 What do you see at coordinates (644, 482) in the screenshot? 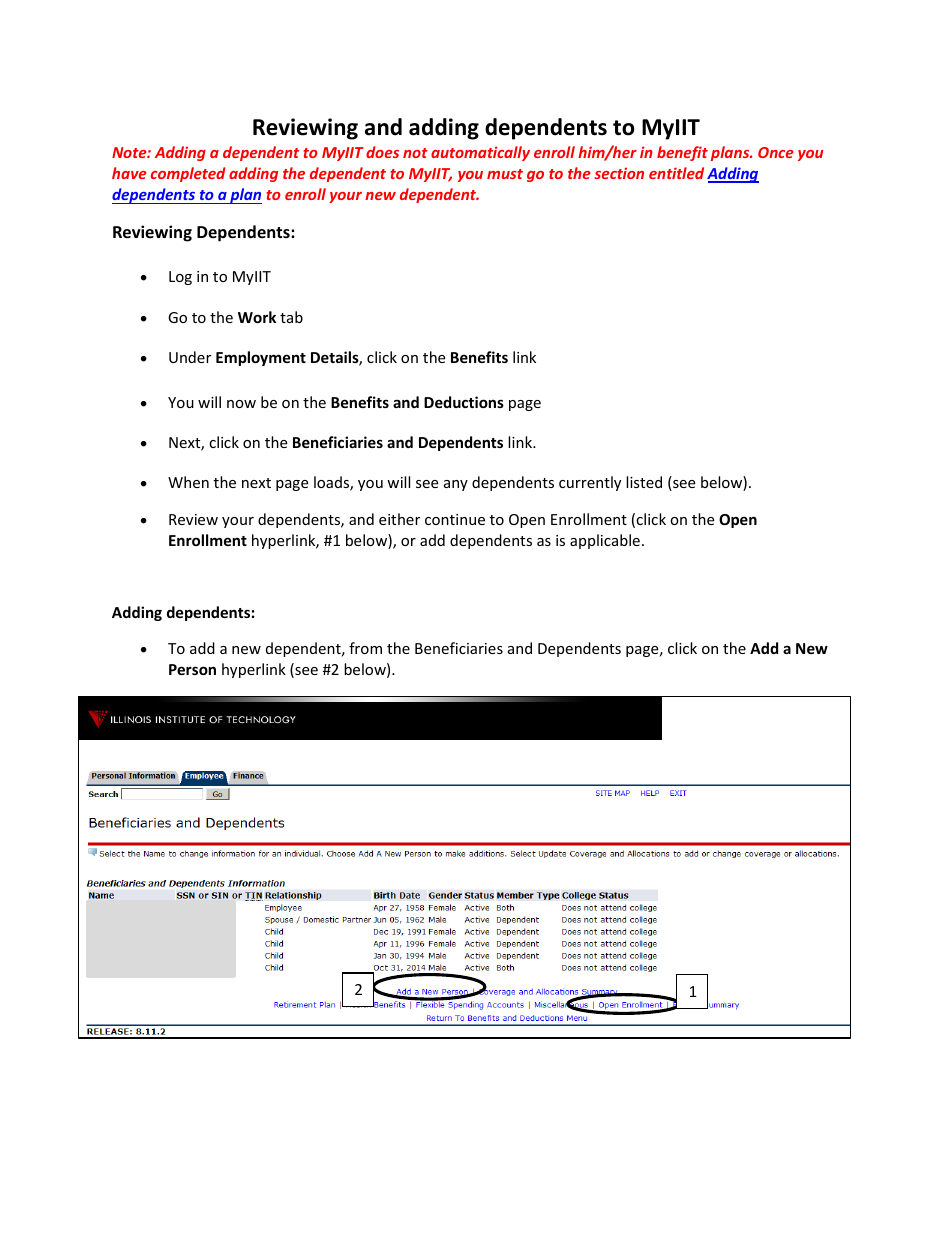
I see `listed` at bounding box center [644, 482].
